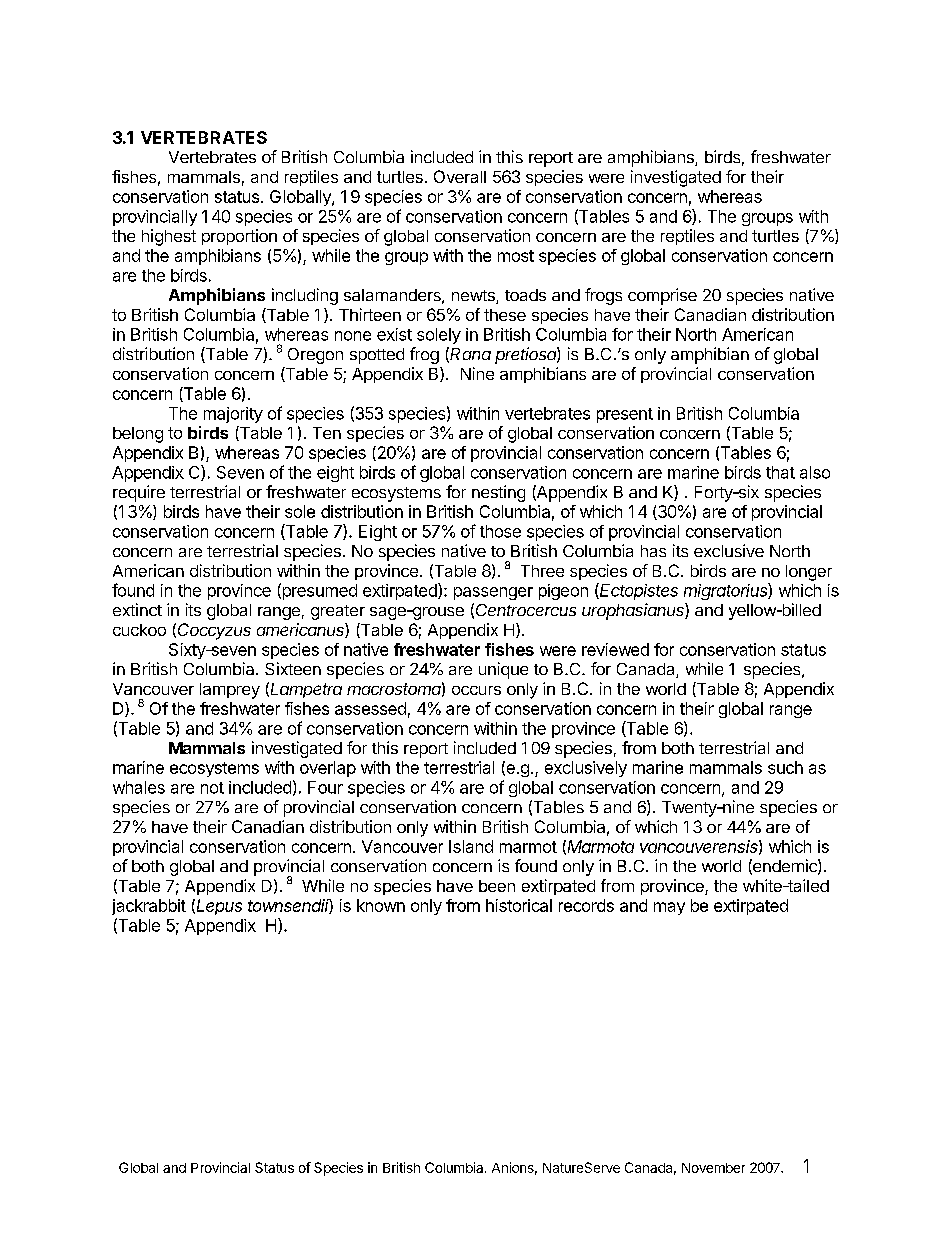 This document has height=1233, width=952. Describe the element at coordinates (662, 296) in the document. I see `comprise` at that location.
